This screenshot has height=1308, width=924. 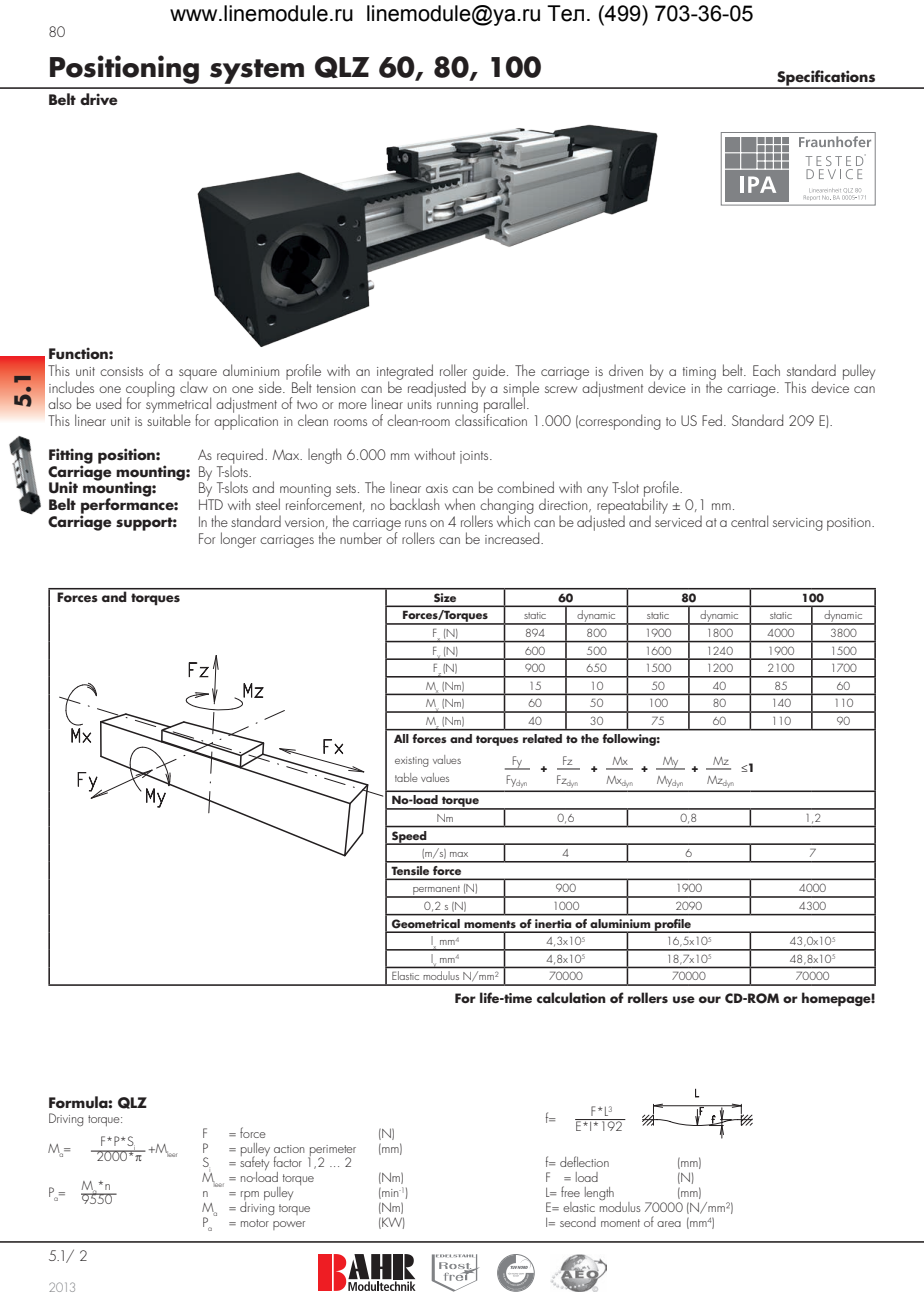 What do you see at coordinates (412, 762) in the screenshot?
I see `existing` at bounding box center [412, 762].
